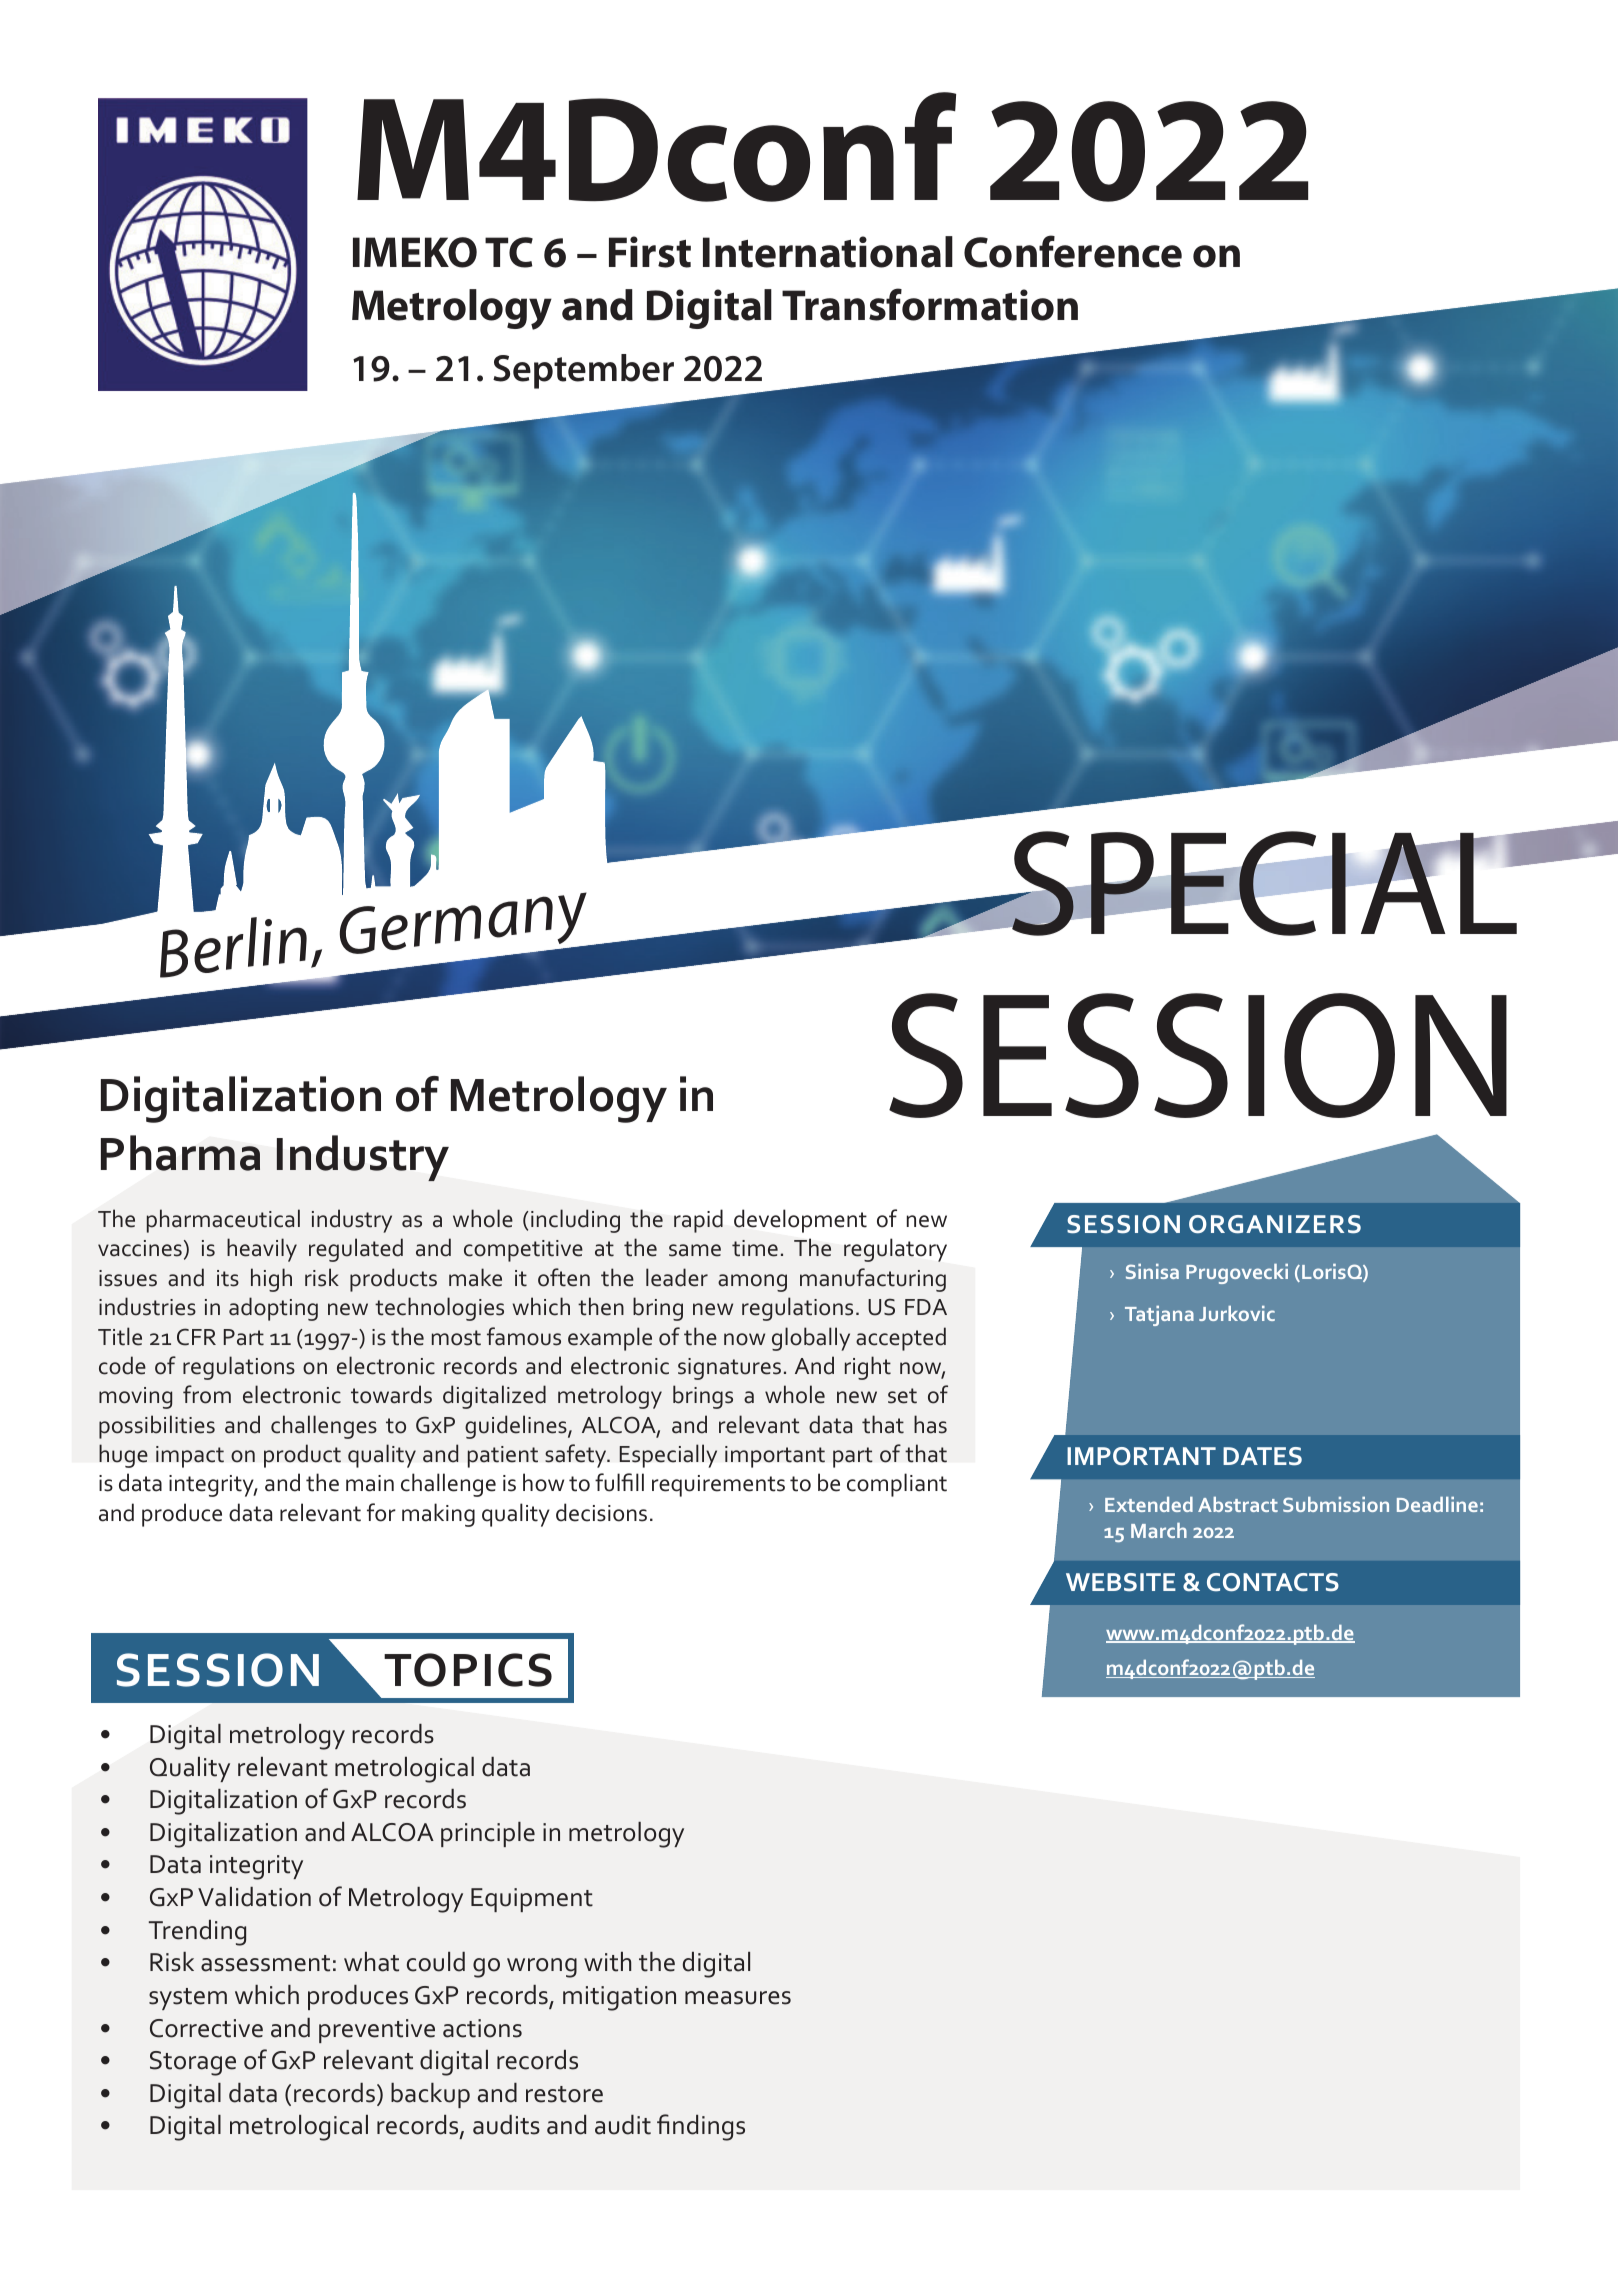 The width and height of the screenshot is (1618, 2288). I want to click on International, so click(828, 252).
